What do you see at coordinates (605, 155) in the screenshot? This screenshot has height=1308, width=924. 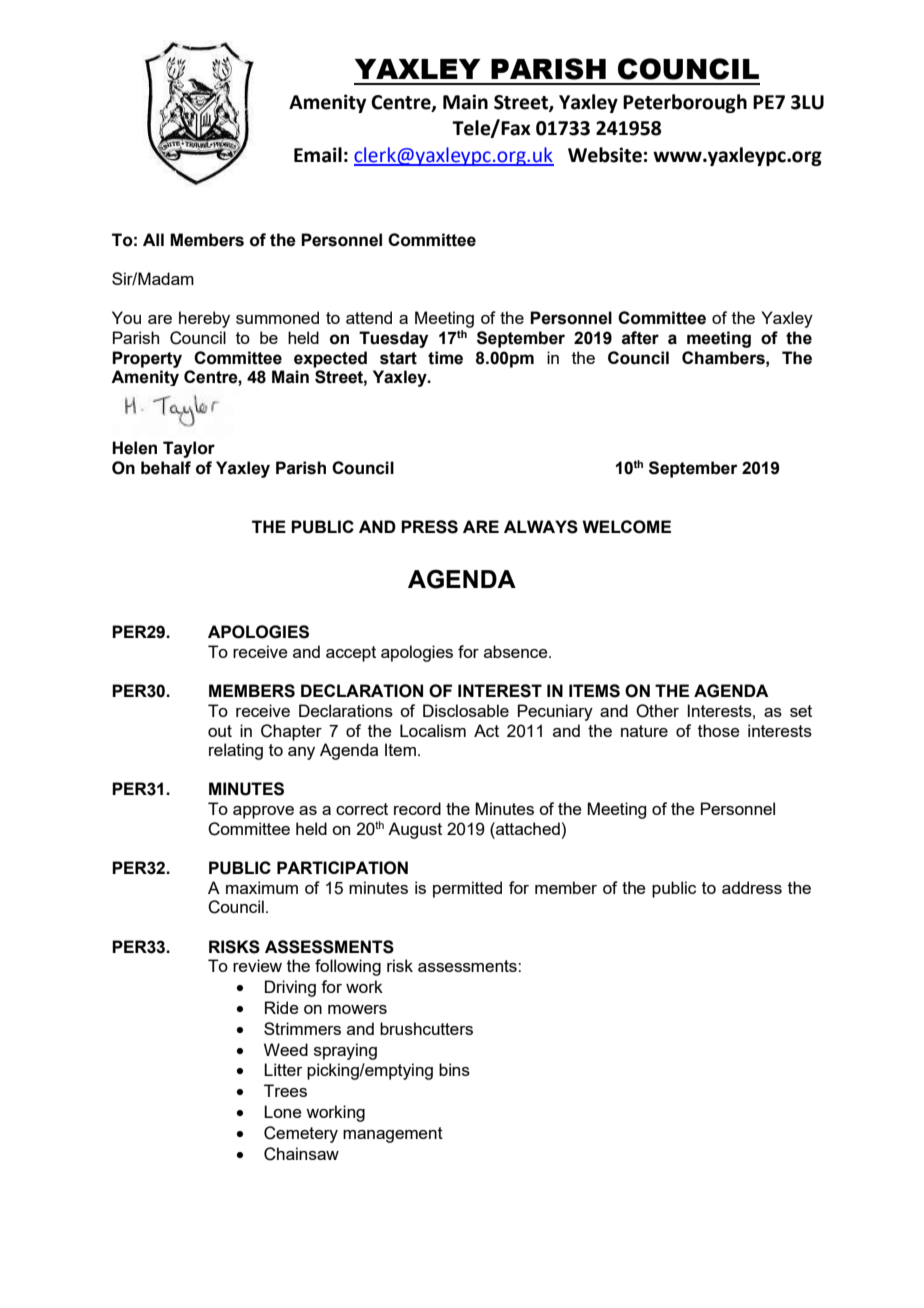 I see `Website` at bounding box center [605, 155].
